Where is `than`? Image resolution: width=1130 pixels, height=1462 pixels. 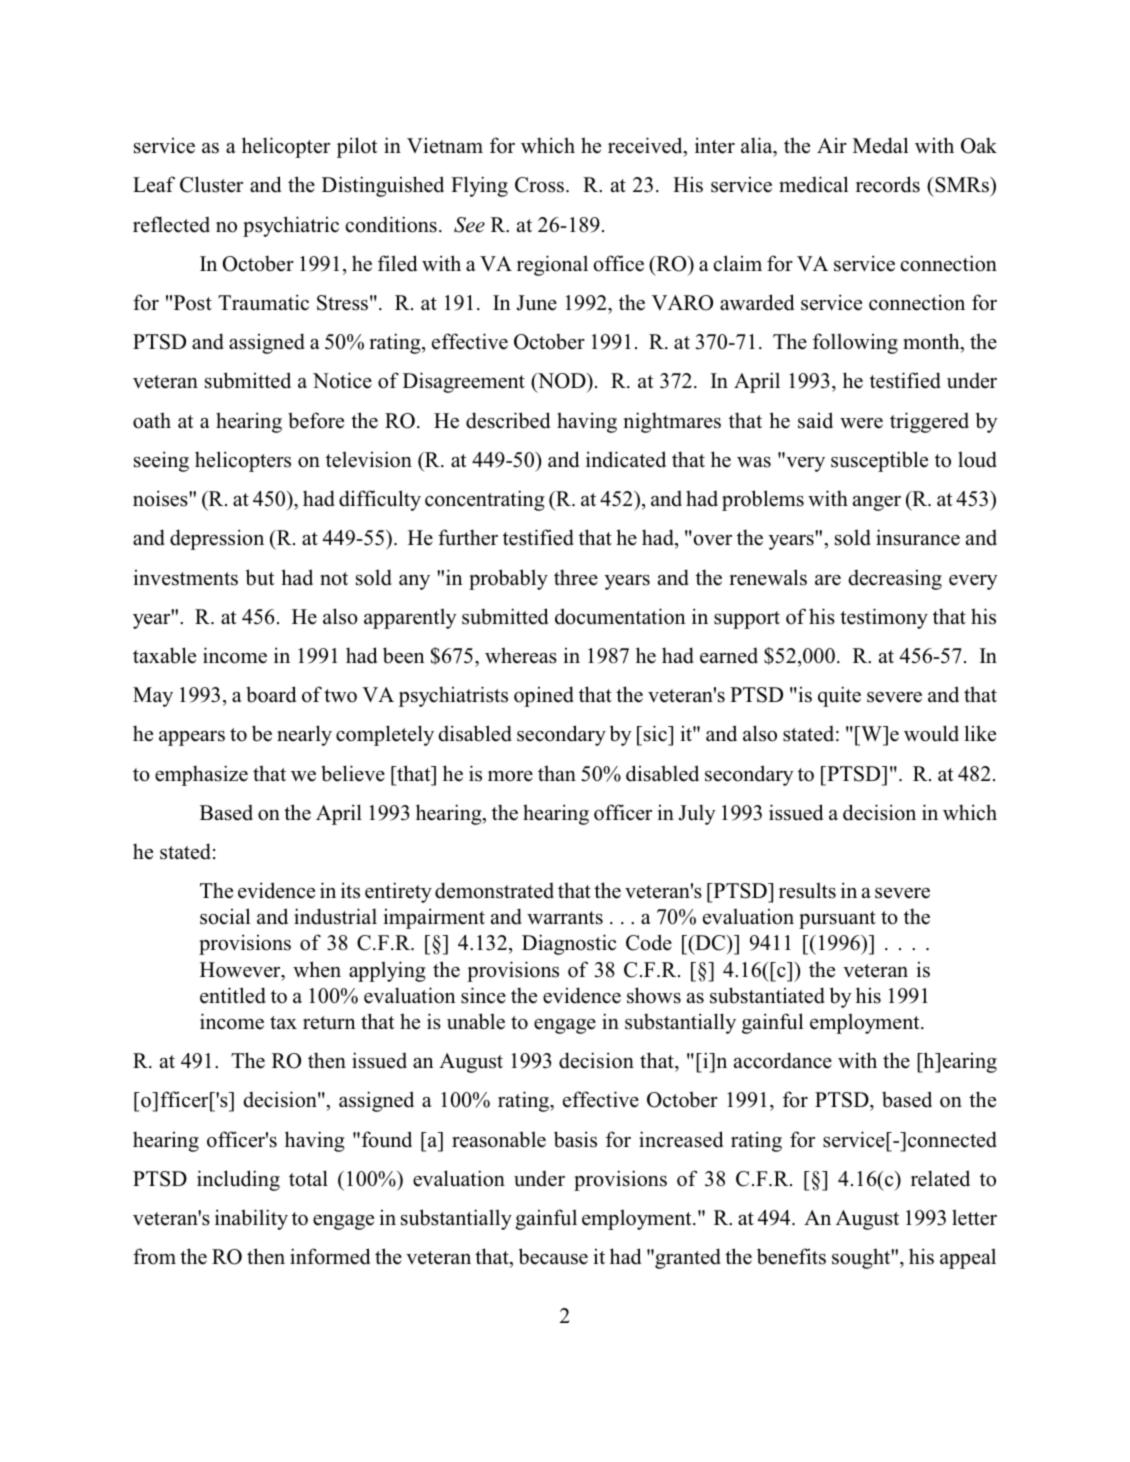
than is located at coordinates (557, 773).
